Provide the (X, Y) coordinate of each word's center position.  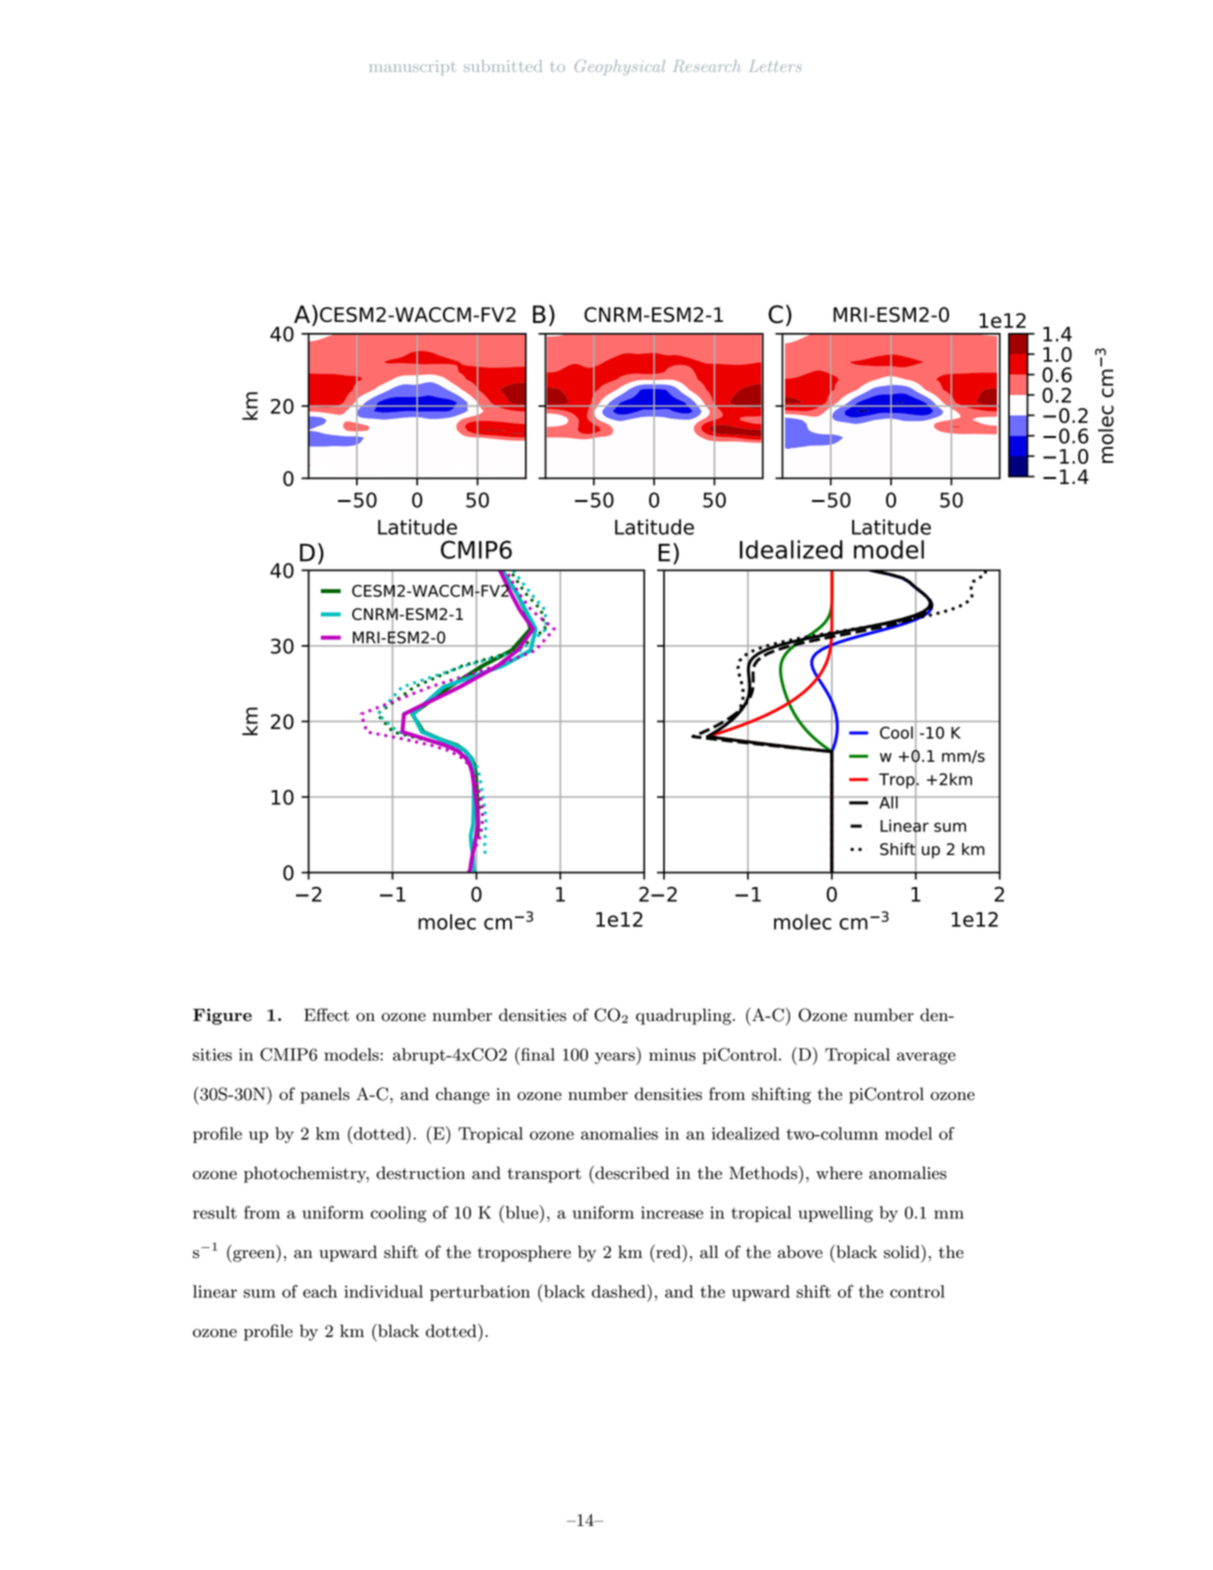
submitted (503, 66)
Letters (776, 66)
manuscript (412, 67)
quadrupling (685, 1016)
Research (707, 66)
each (320, 1291)
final (537, 1054)
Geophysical (620, 67)
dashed (620, 1291)
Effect (326, 1015)
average (926, 1058)
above (800, 1252)
